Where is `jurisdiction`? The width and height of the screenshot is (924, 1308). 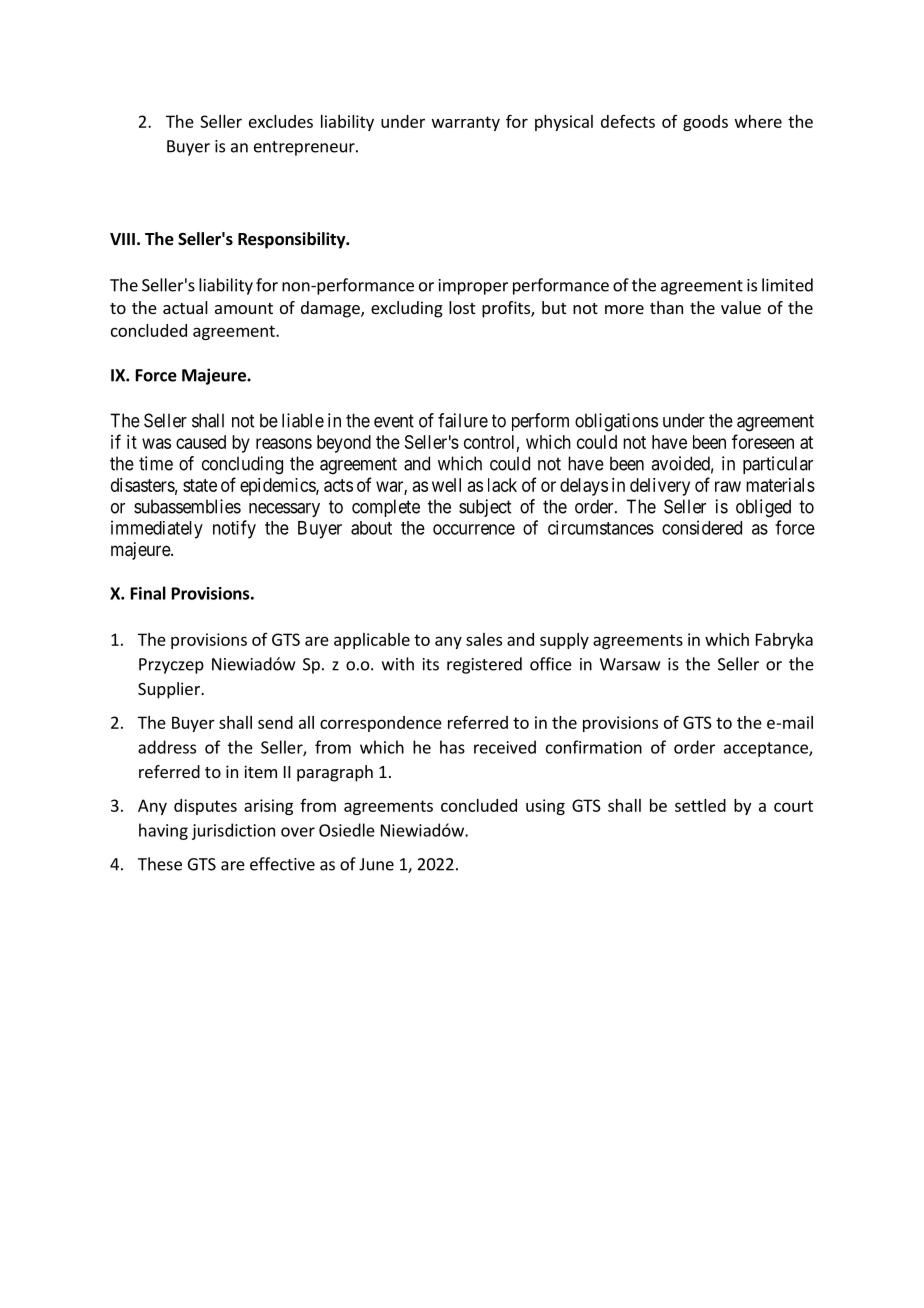 jurisdiction is located at coordinates (233, 831).
